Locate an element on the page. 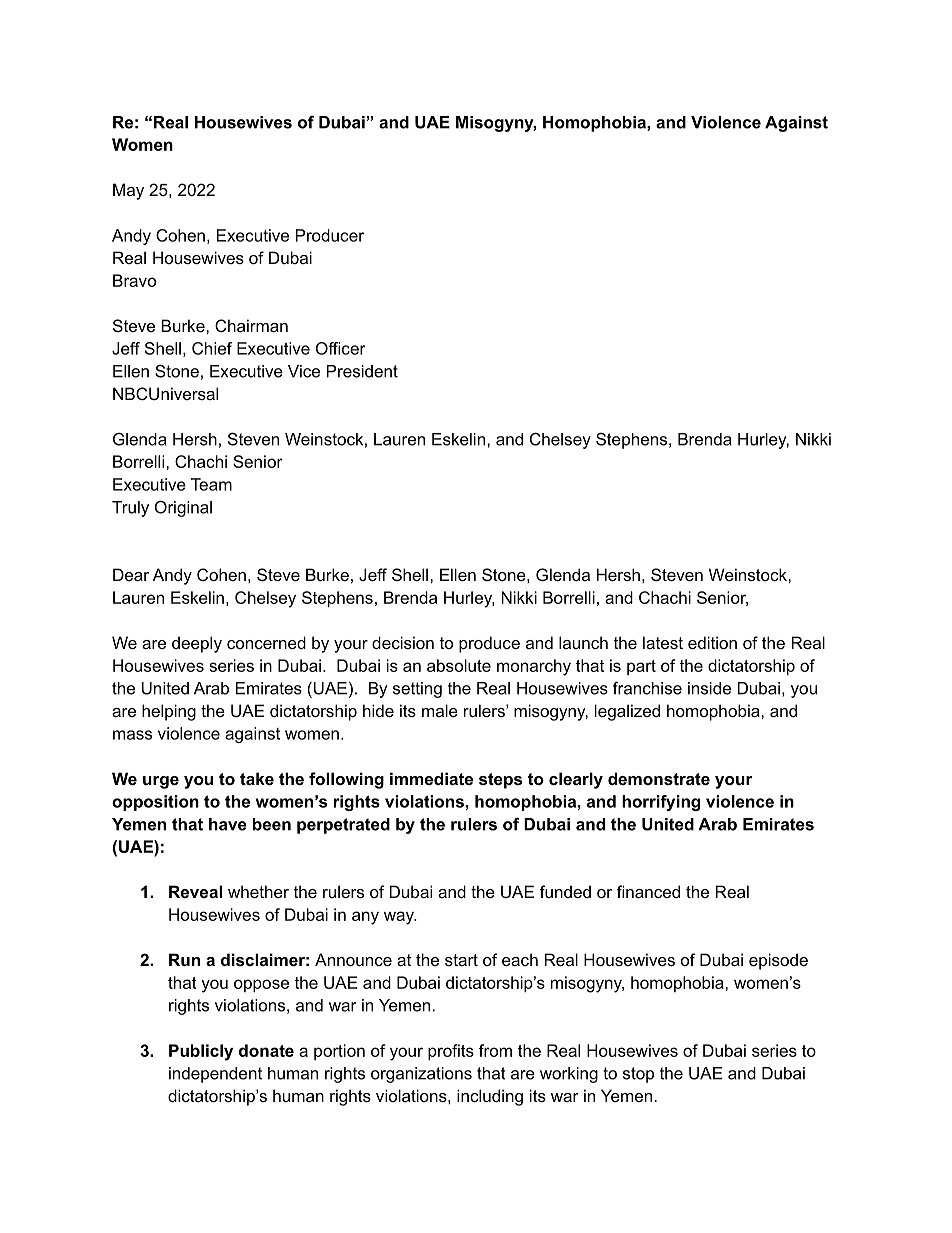 Image resolution: width=952 pixels, height=1233 pixels. urge is located at coordinates (161, 782).
